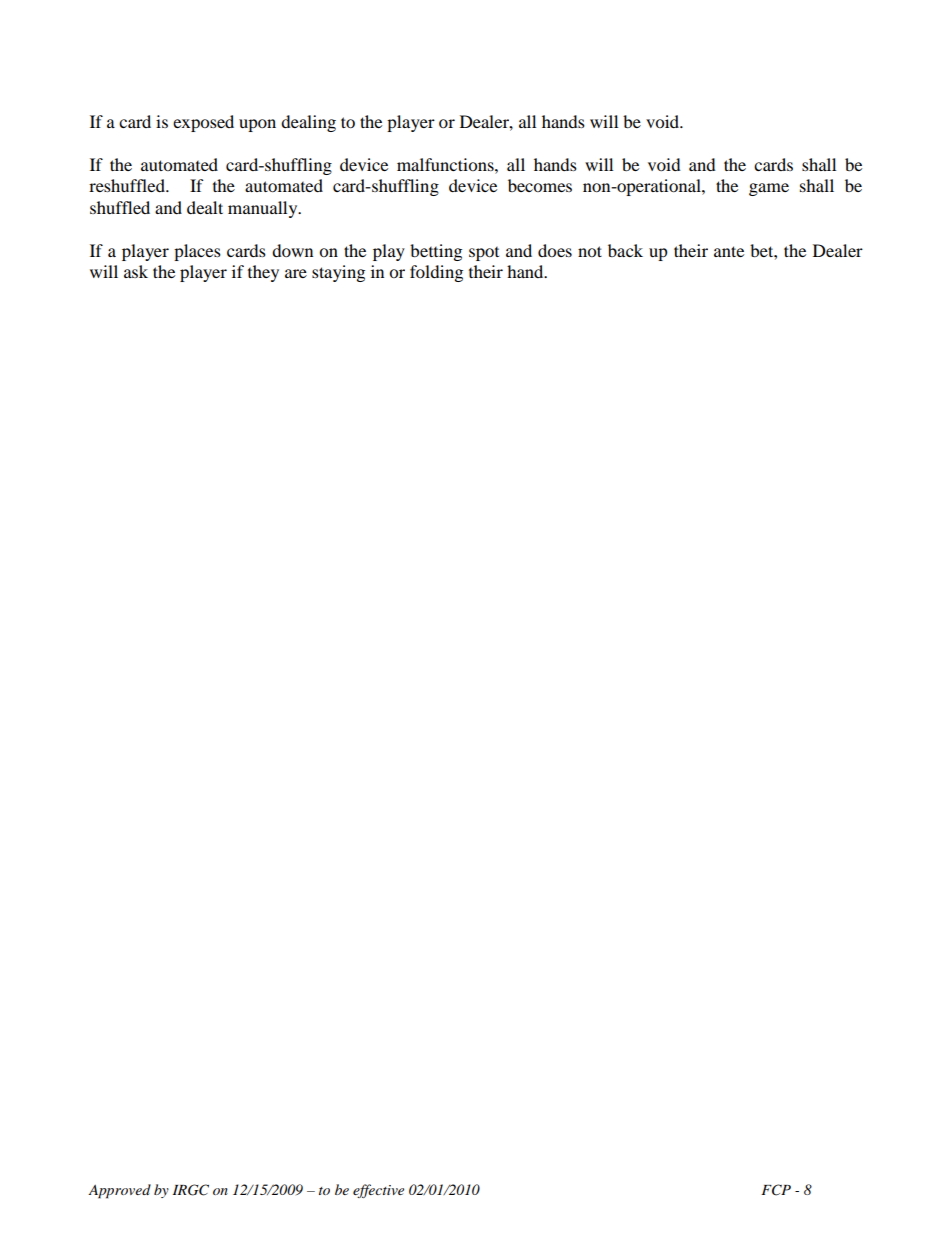 The width and height of the document is (952, 1233). Describe the element at coordinates (338, 273) in the document. I see `staying` at that location.
